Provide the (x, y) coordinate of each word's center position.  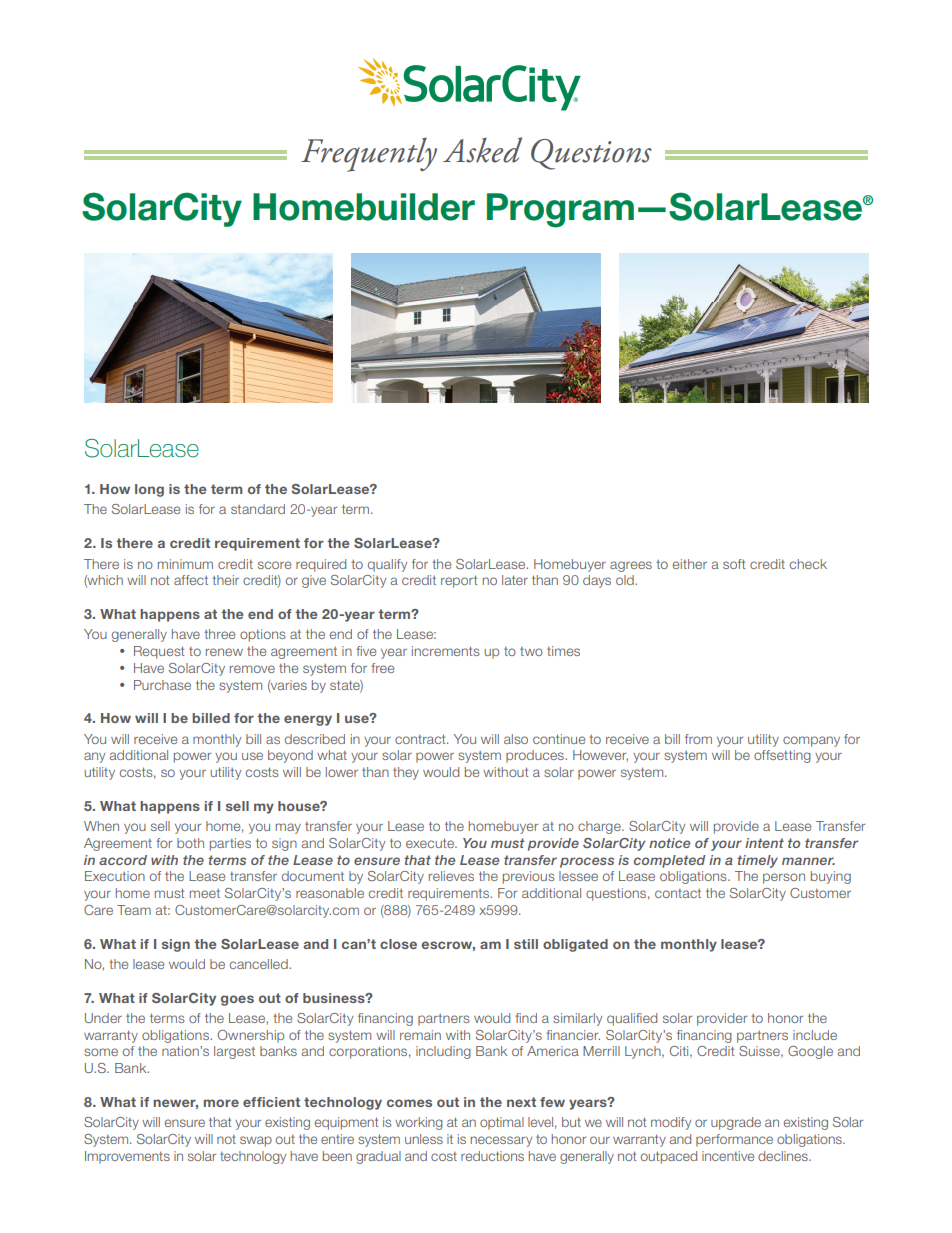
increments (445, 651)
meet (205, 893)
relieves (451, 876)
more (221, 1103)
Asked (482, 150)
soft (734, 564)
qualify (387, 565)
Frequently (369, 154)
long (149, 490)
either (690, 564)
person (784, 878)
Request (159, 652)
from (698, 739)
